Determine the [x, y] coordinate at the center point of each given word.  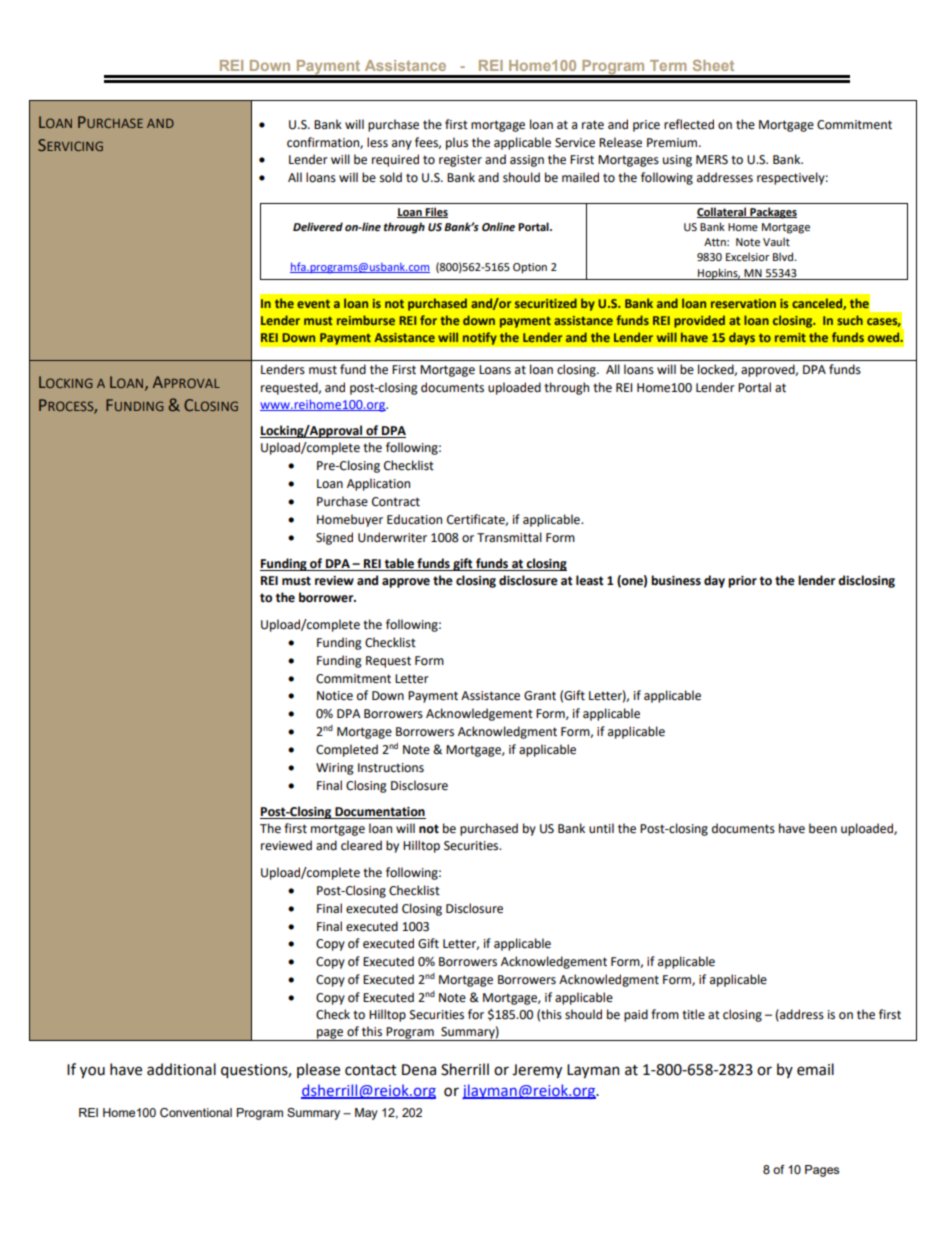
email [815, 1069]
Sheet [713, 65]
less [377, 142]
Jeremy [537, 1071]
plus [457, 143]
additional [181, 1069]
